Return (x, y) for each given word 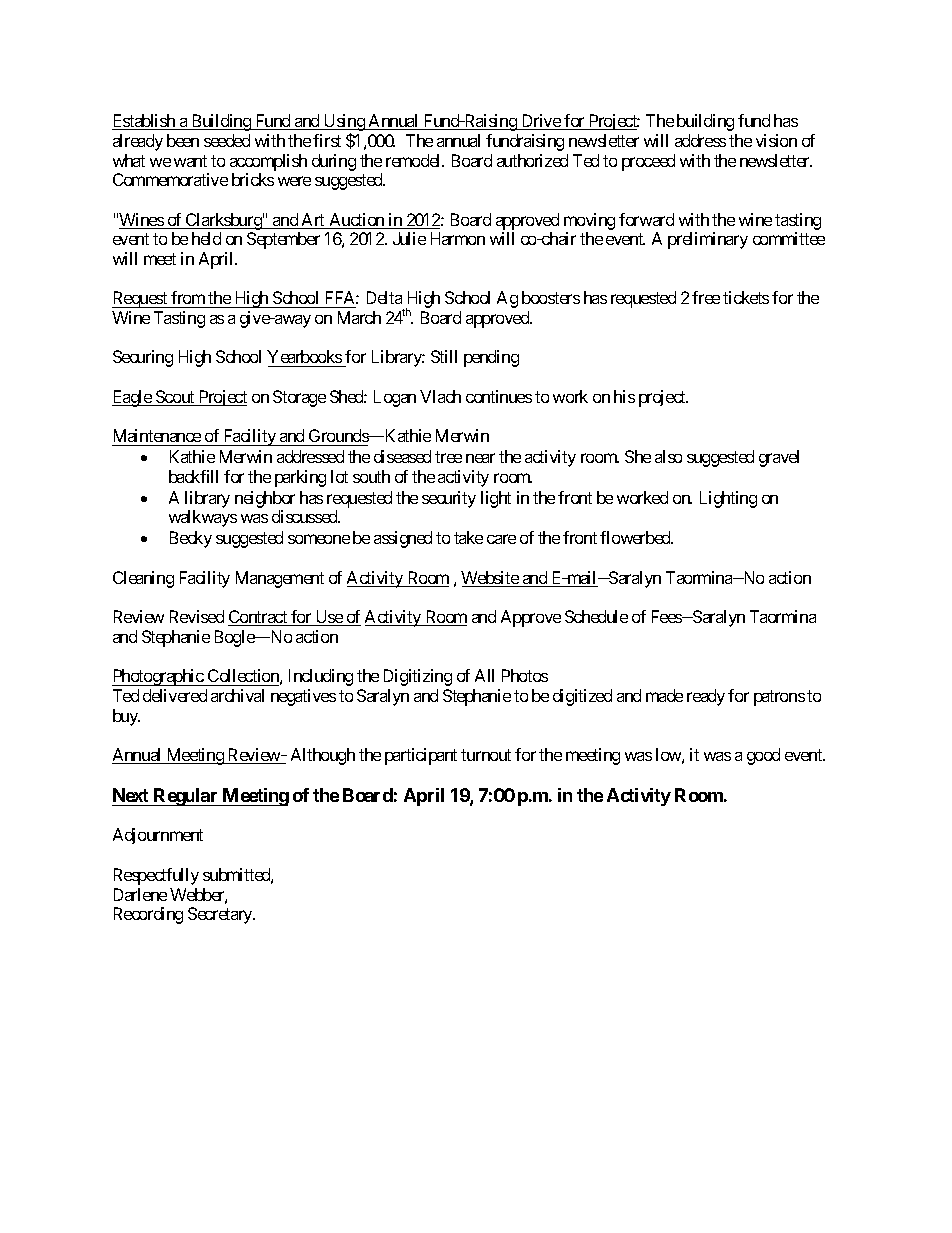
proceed (648, 162)
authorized (532, 160)
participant (421, 756)
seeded (227, 140)
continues (499, 396)
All (484, 675)
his (624, 396)
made (664, 695)
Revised (197, 616)
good (763, 756)
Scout (175, 398)
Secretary (221, 915)
